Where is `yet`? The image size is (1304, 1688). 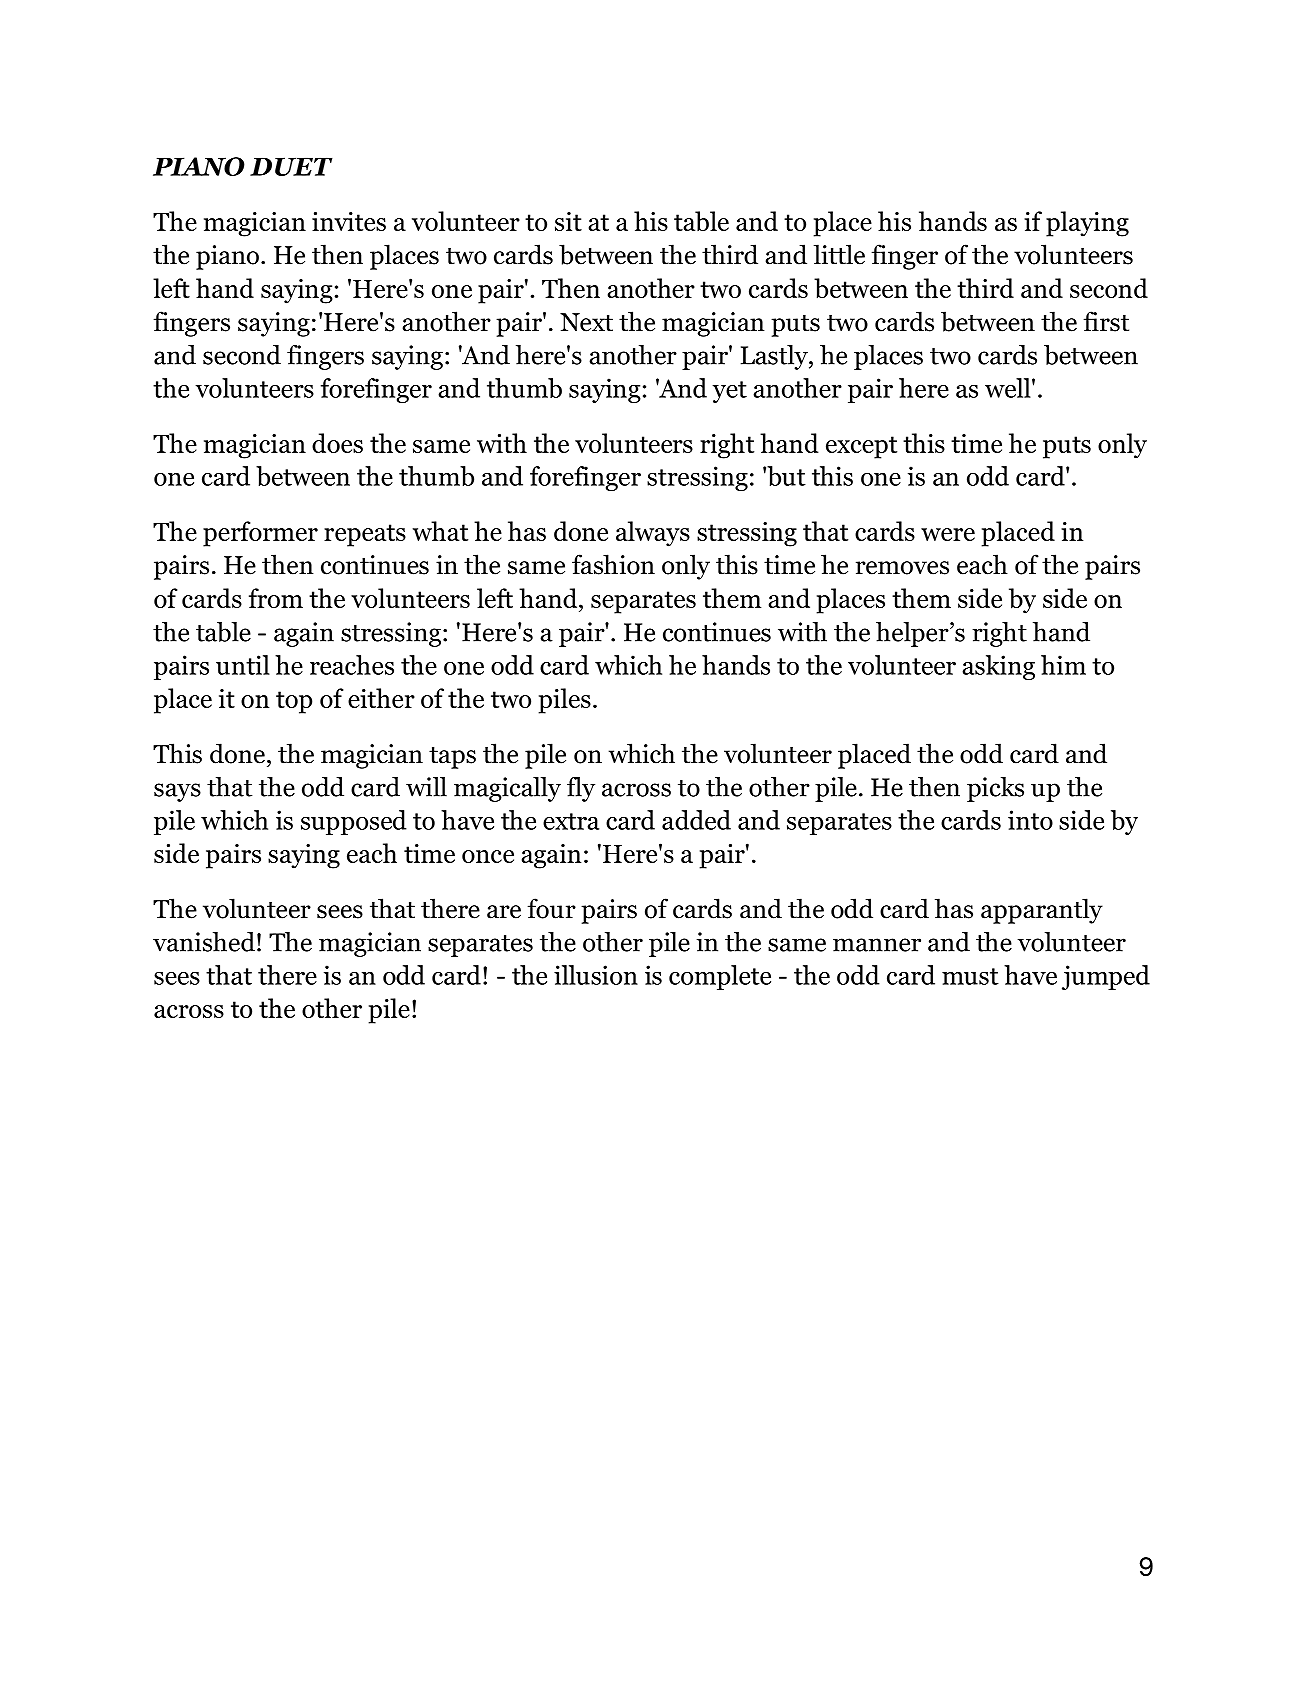
yet is located at coordinates (730, 392).
